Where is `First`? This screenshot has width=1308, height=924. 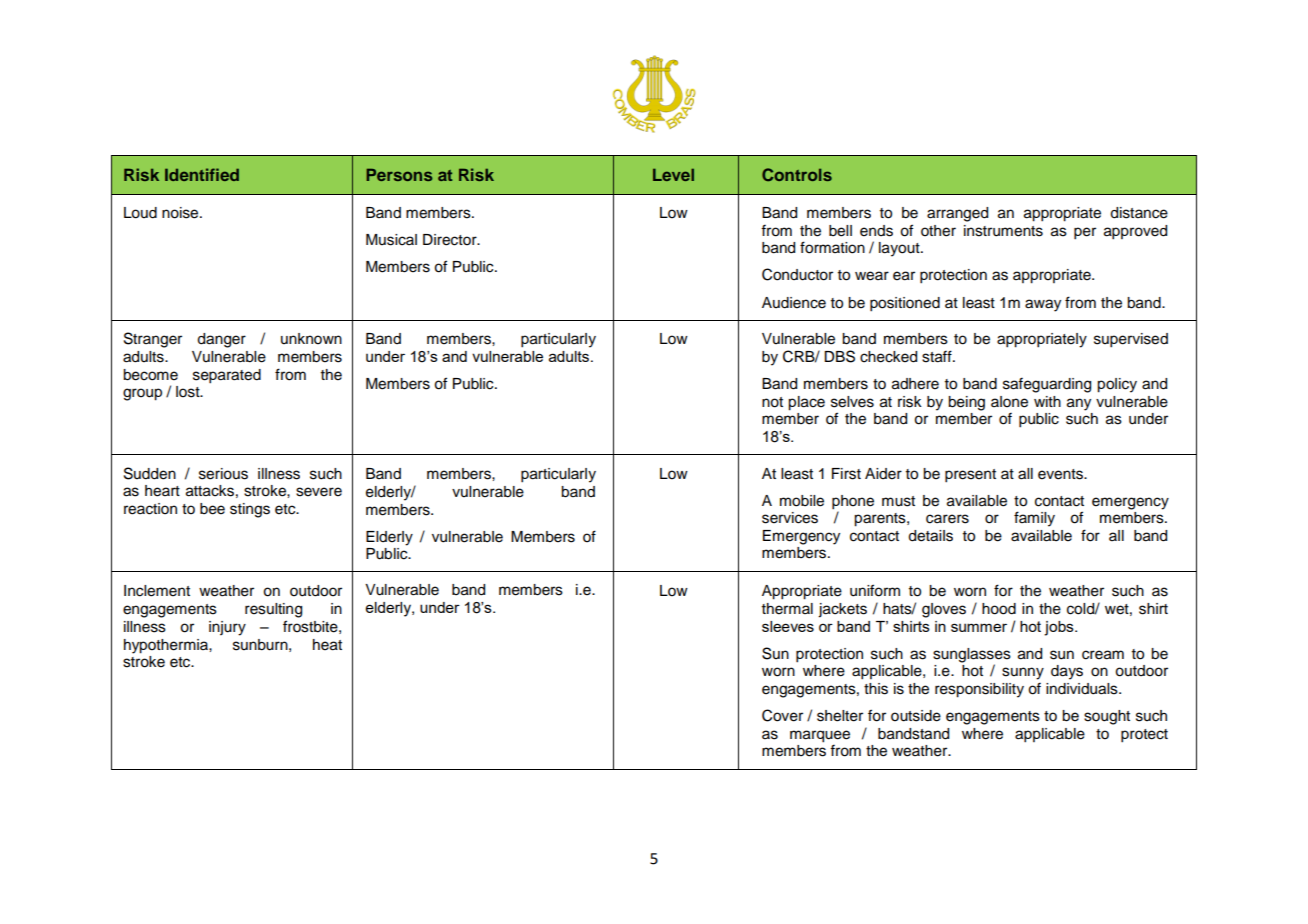
First is located at coordinates (846, 474).
